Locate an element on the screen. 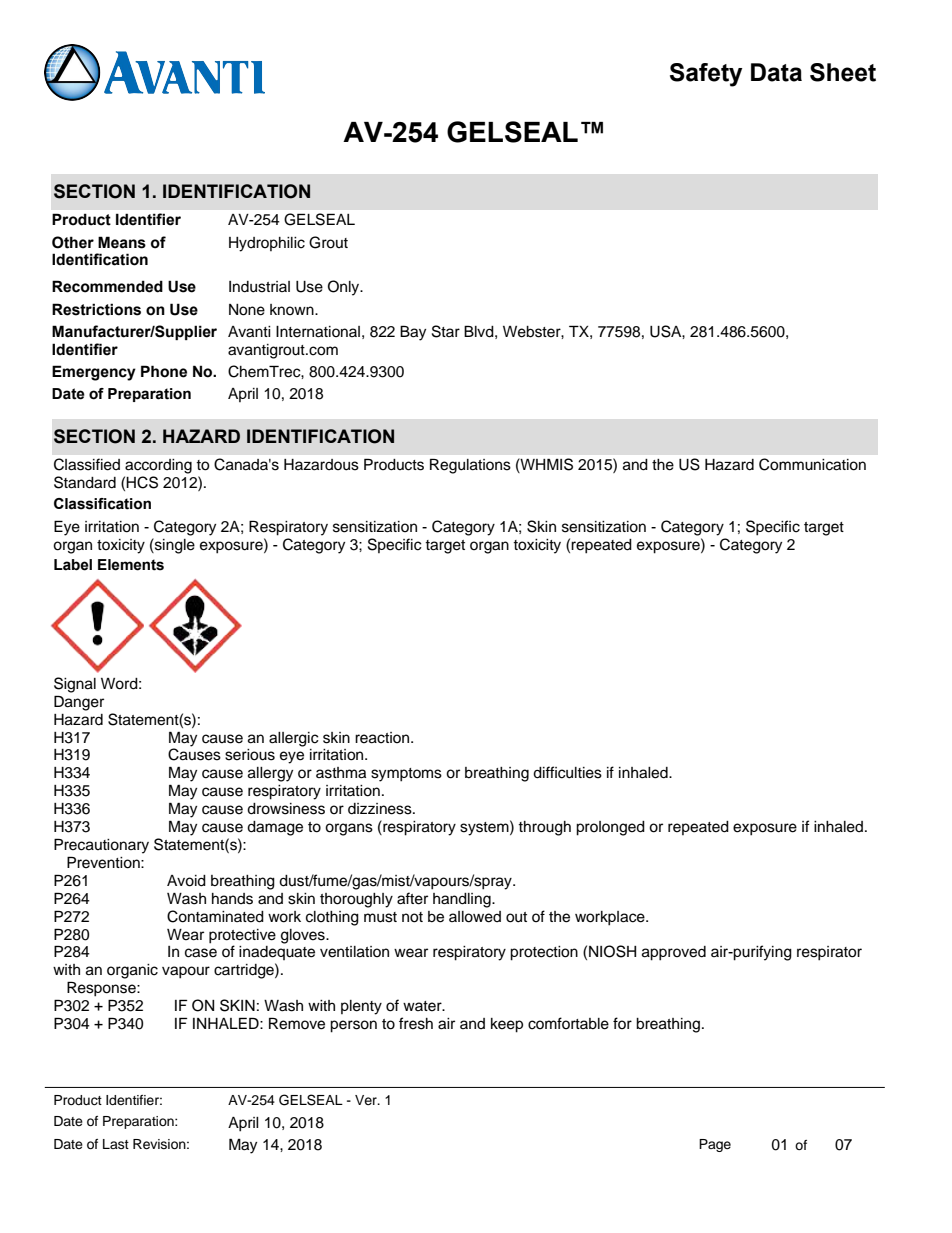 The height and width of the screenshot is (1233, 952). prolonged is located at coordinates (610, 828).
